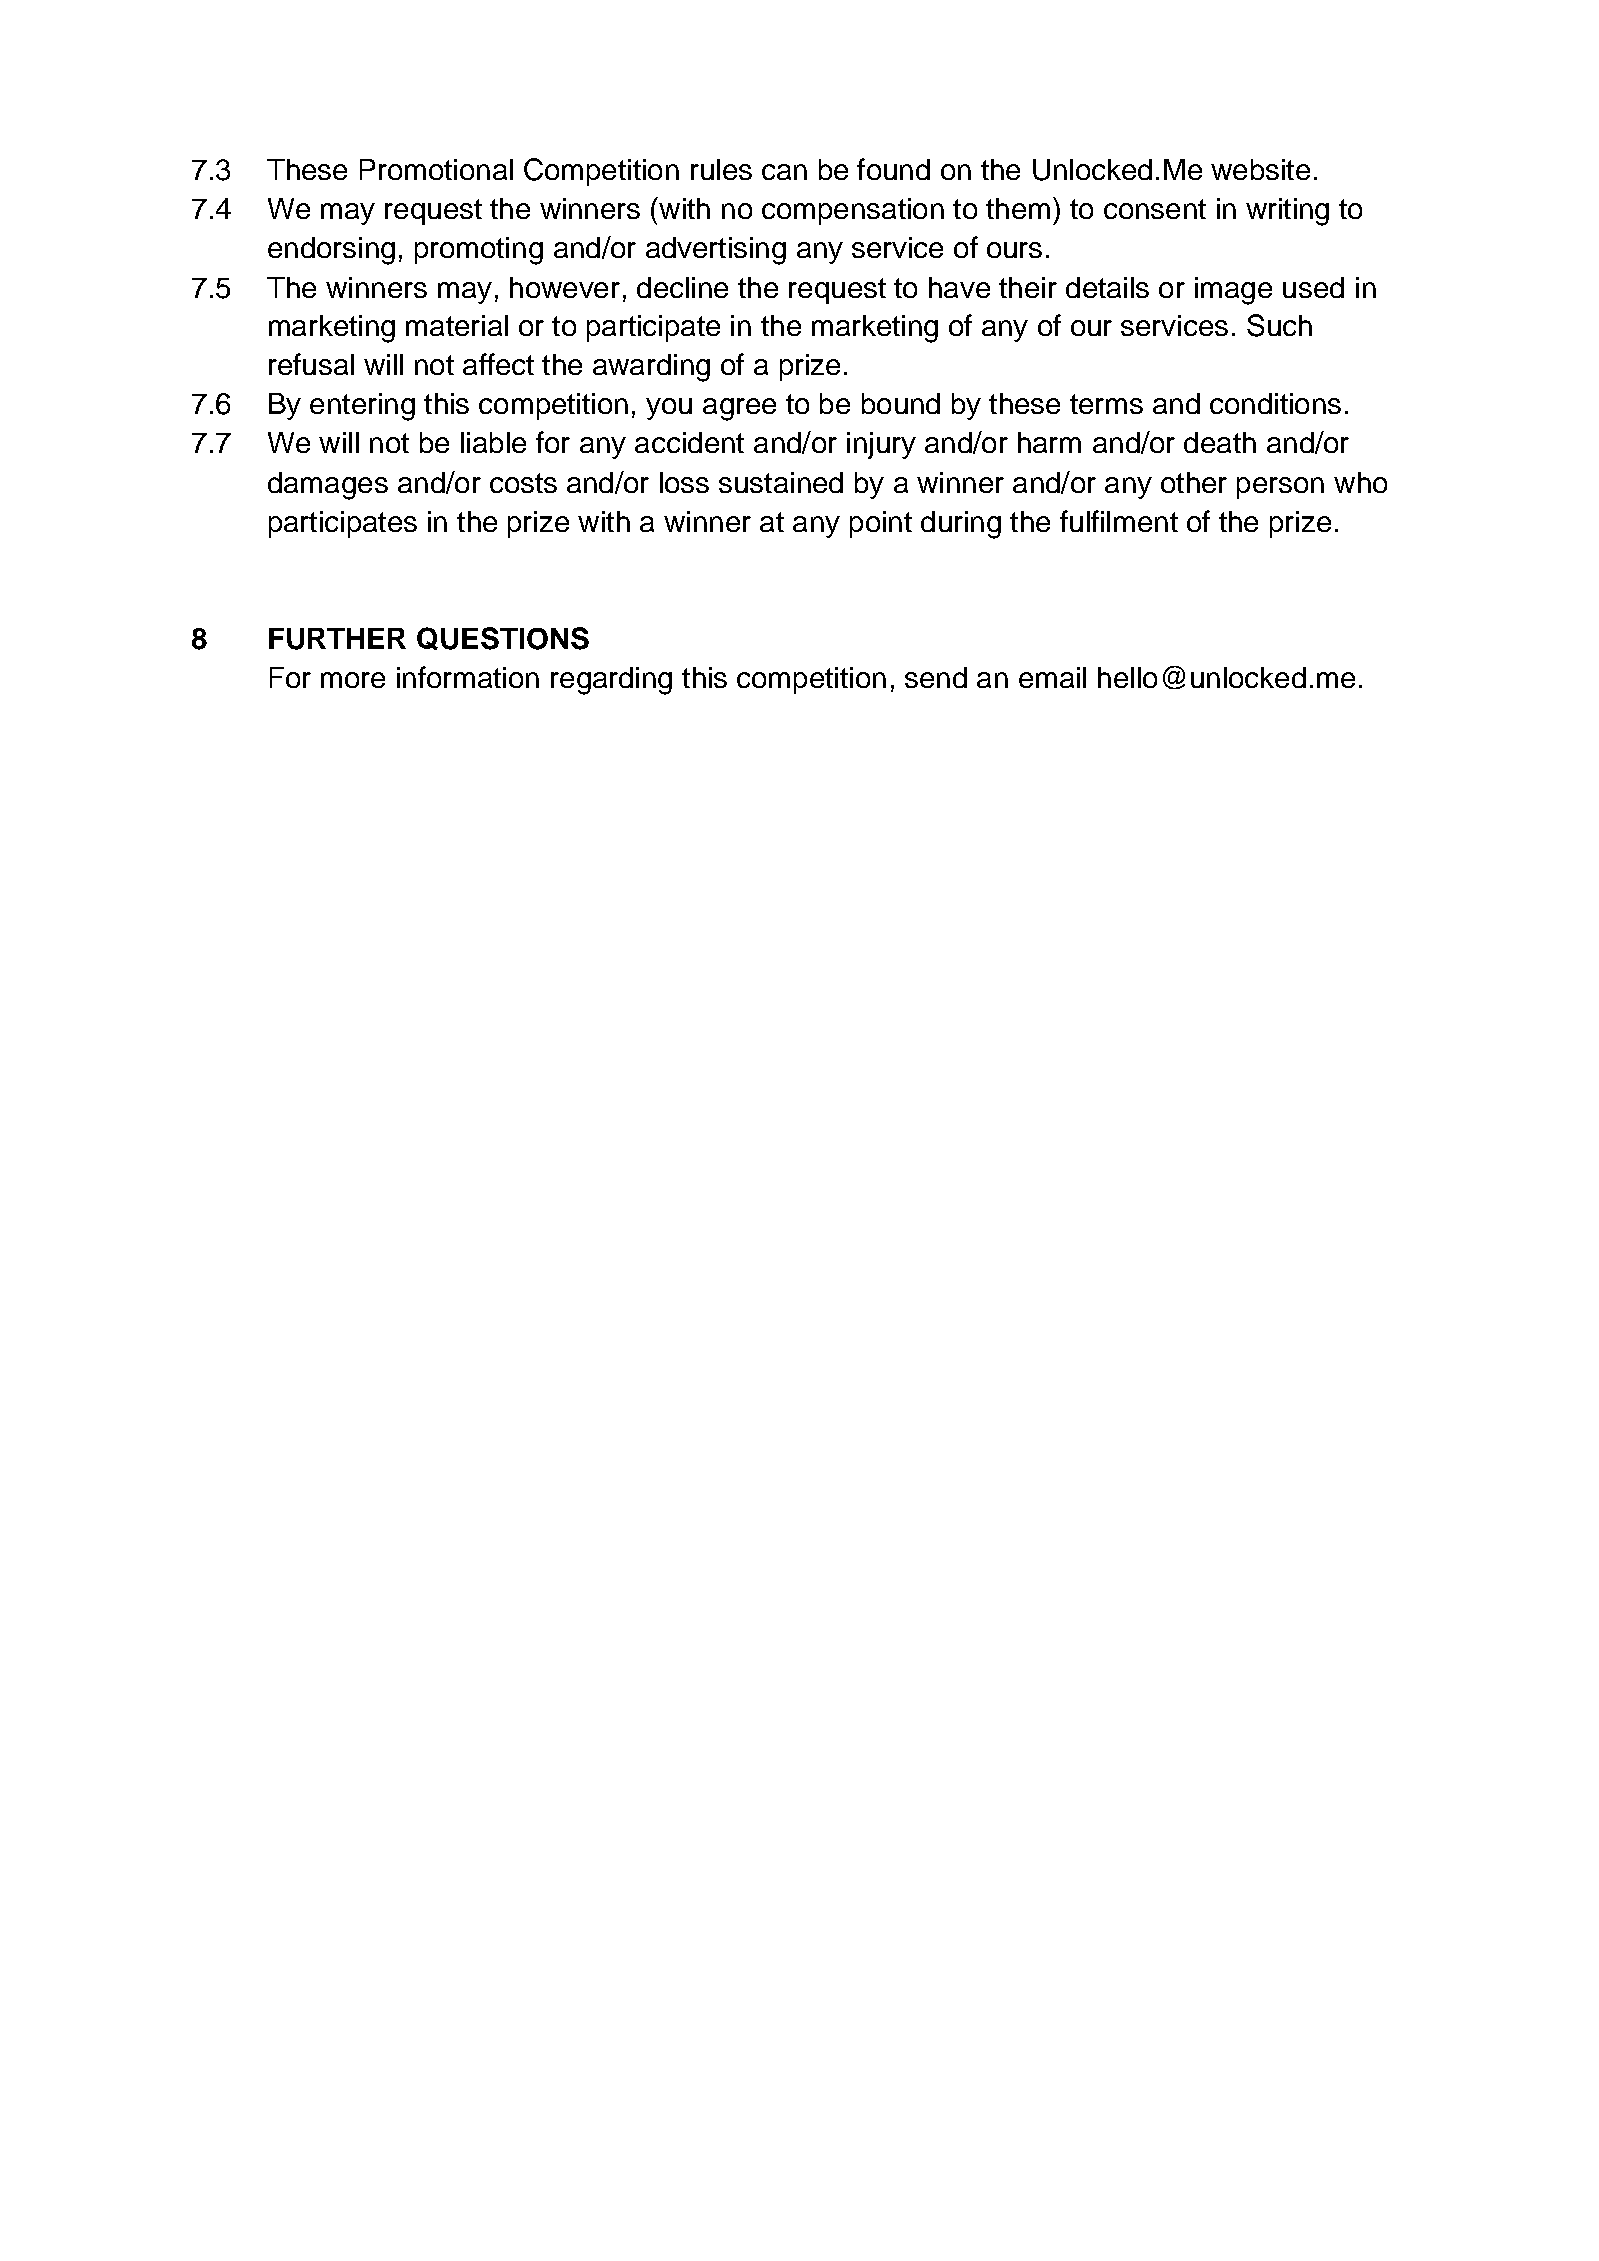 This document has height=2261, width=1599. Describe the element at coordinates (436, 169) in the document. I see `Promotional` at that location.
